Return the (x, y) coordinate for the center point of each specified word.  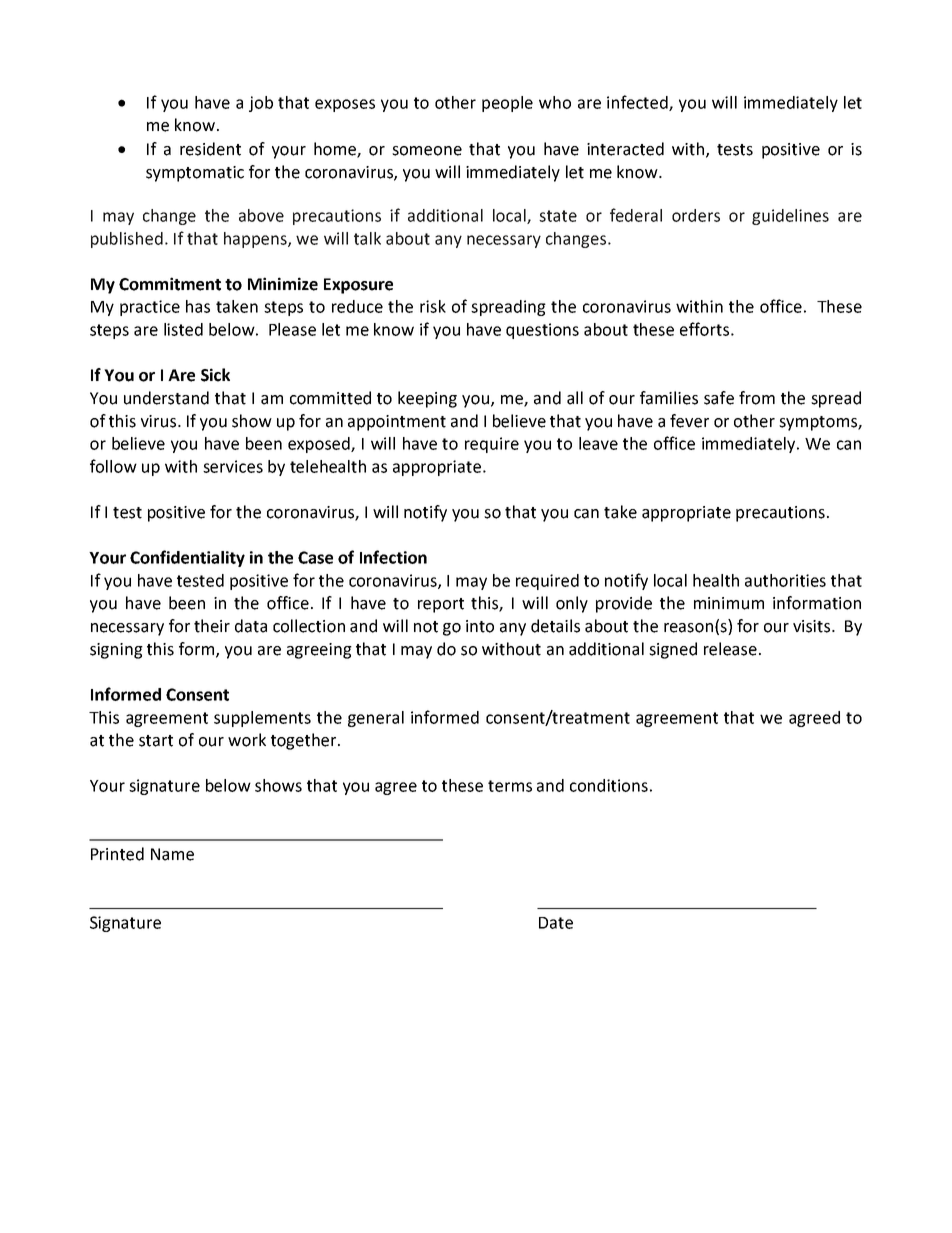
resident (210, 149)
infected (638, 103)
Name (172, 854)
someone (427, 151)
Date (556, 923)
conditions (609, 785)
